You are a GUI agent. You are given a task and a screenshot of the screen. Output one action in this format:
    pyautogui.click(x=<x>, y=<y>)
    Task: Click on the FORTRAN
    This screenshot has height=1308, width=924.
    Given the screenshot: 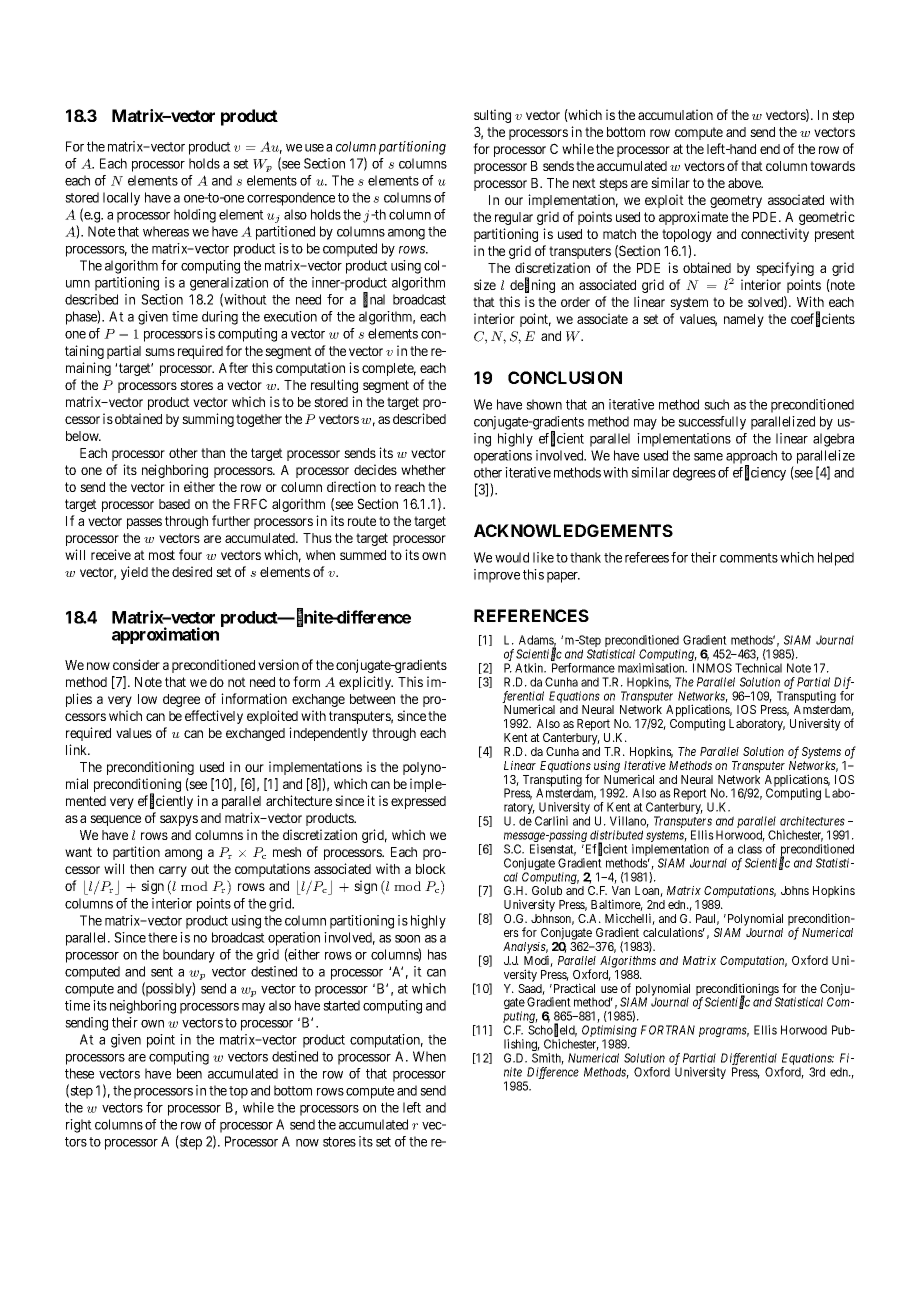 What is the action you would take?
    pyautogui.click(x=668, y=1030)
